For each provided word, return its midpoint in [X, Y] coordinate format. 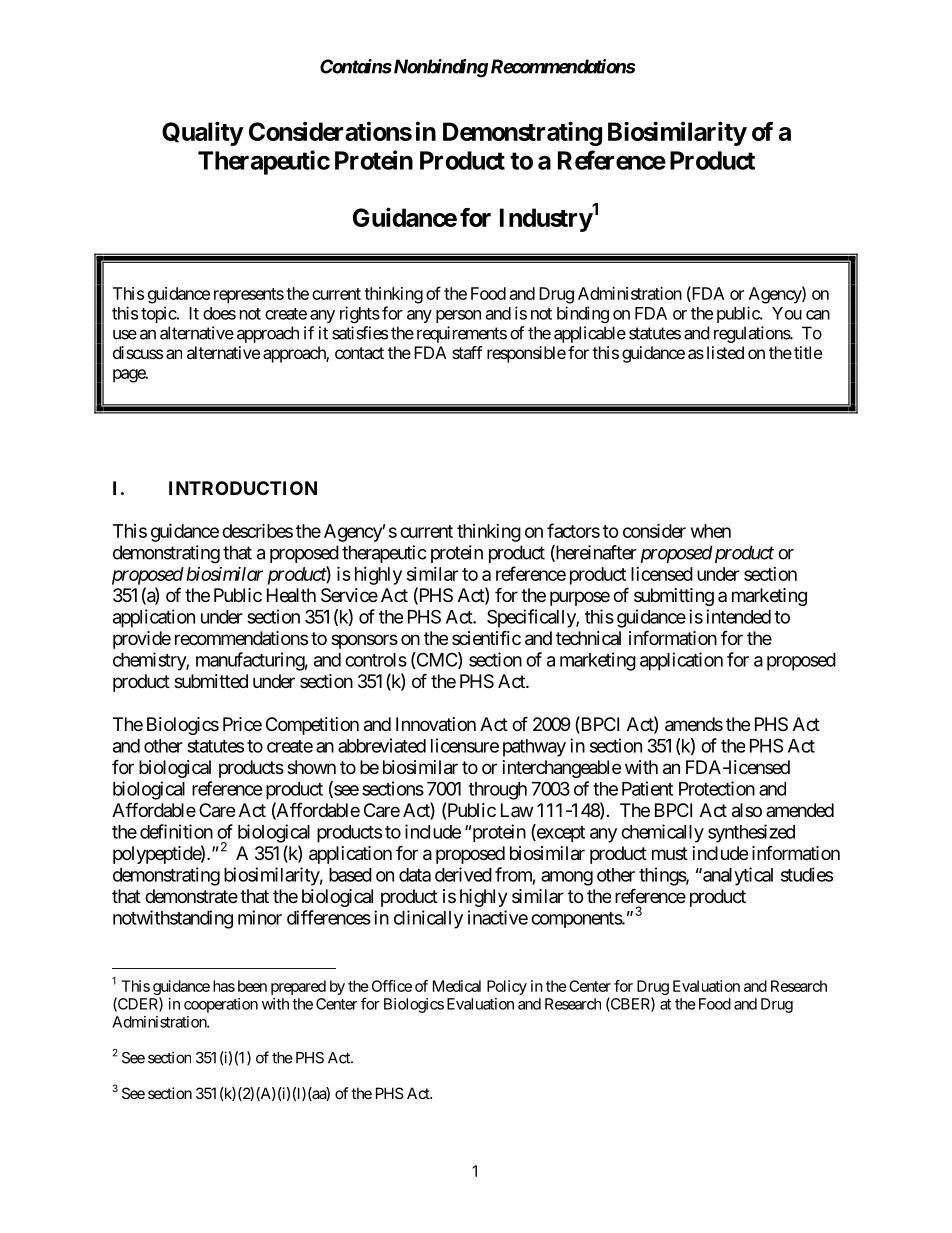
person [458, 316]
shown [311, 767]
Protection [717, 788]
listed [725, 352]
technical [588, 638]
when [711, 531]
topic [159, 314]
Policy [507, 987]
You [787, 313]
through [497, 791]
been [252, 986]
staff [467, 352]
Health [291, 595]
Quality [202, 133]
